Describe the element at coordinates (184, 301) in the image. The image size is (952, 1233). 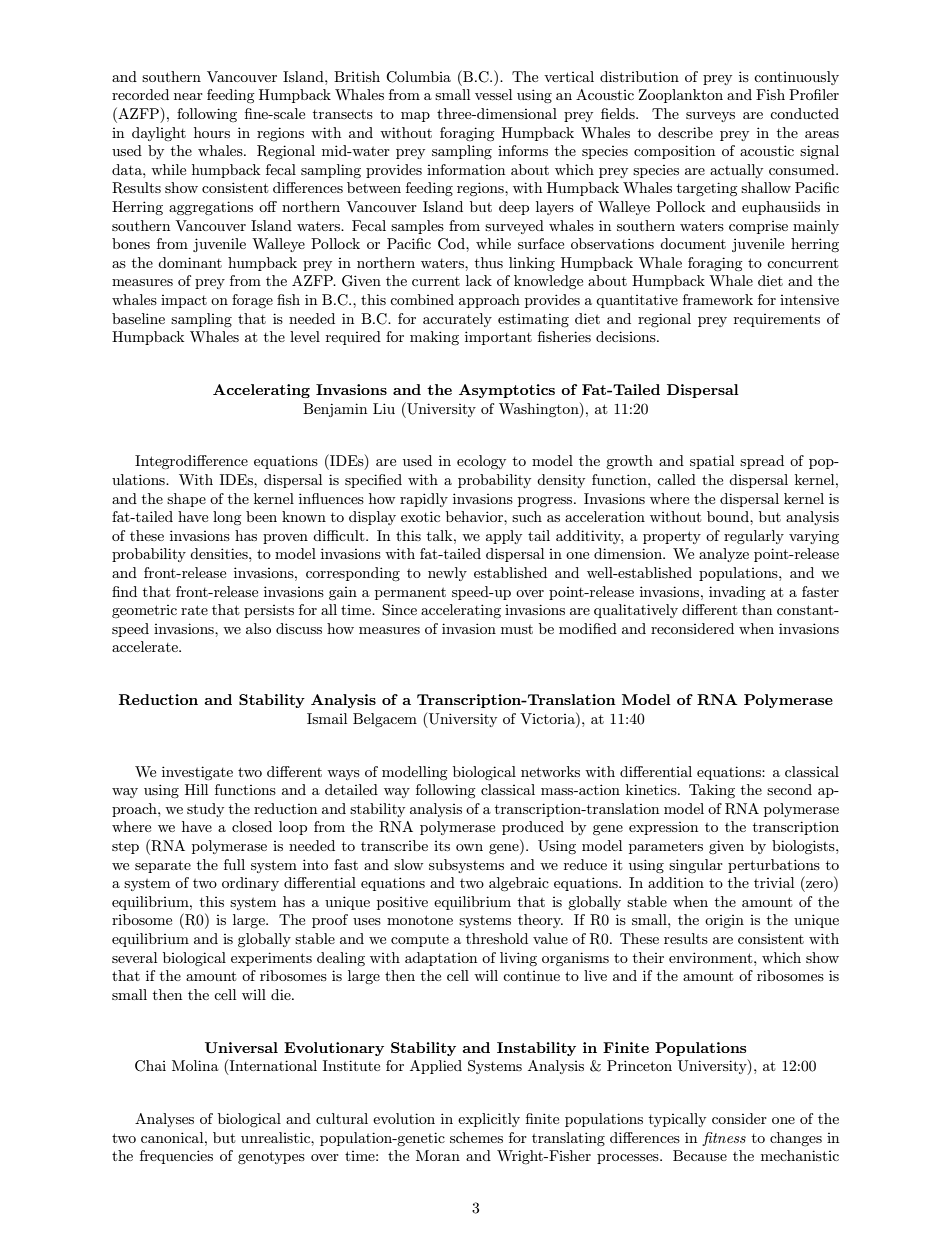
I see `impact` at that location.
